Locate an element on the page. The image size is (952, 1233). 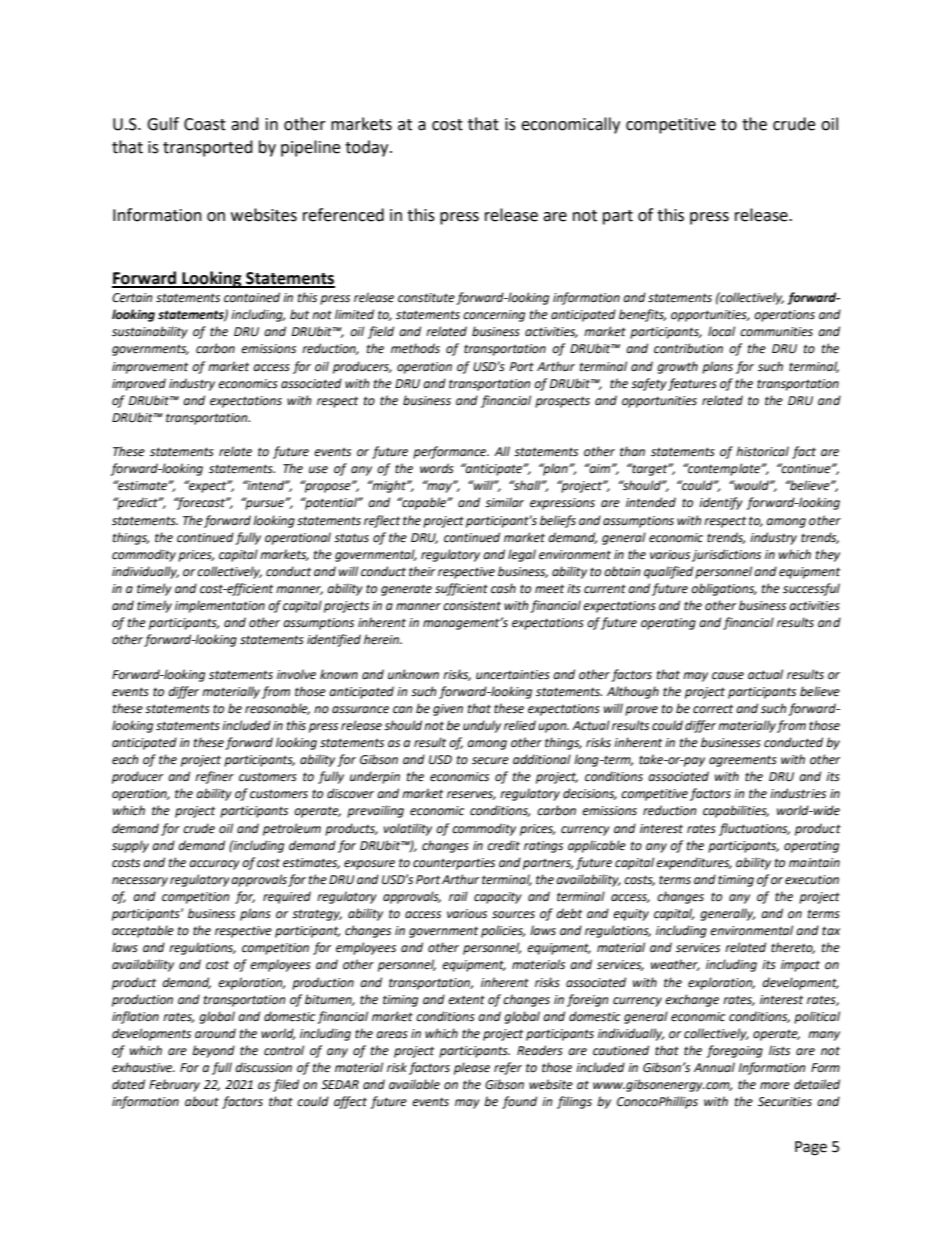
accuracy is located at coordinates (214, 865).
